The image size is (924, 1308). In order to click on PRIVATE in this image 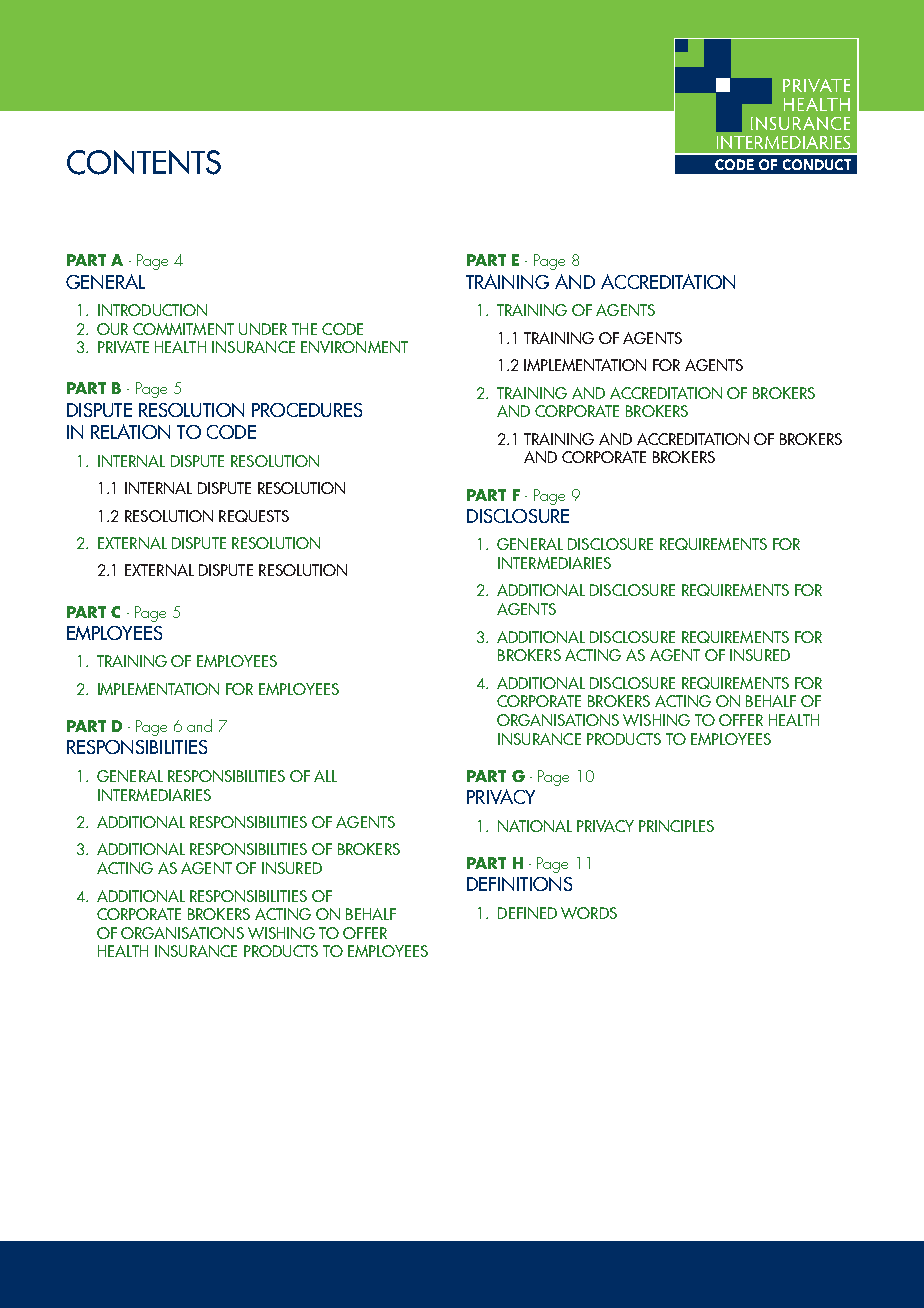, I will do `click(123, 347)`.
